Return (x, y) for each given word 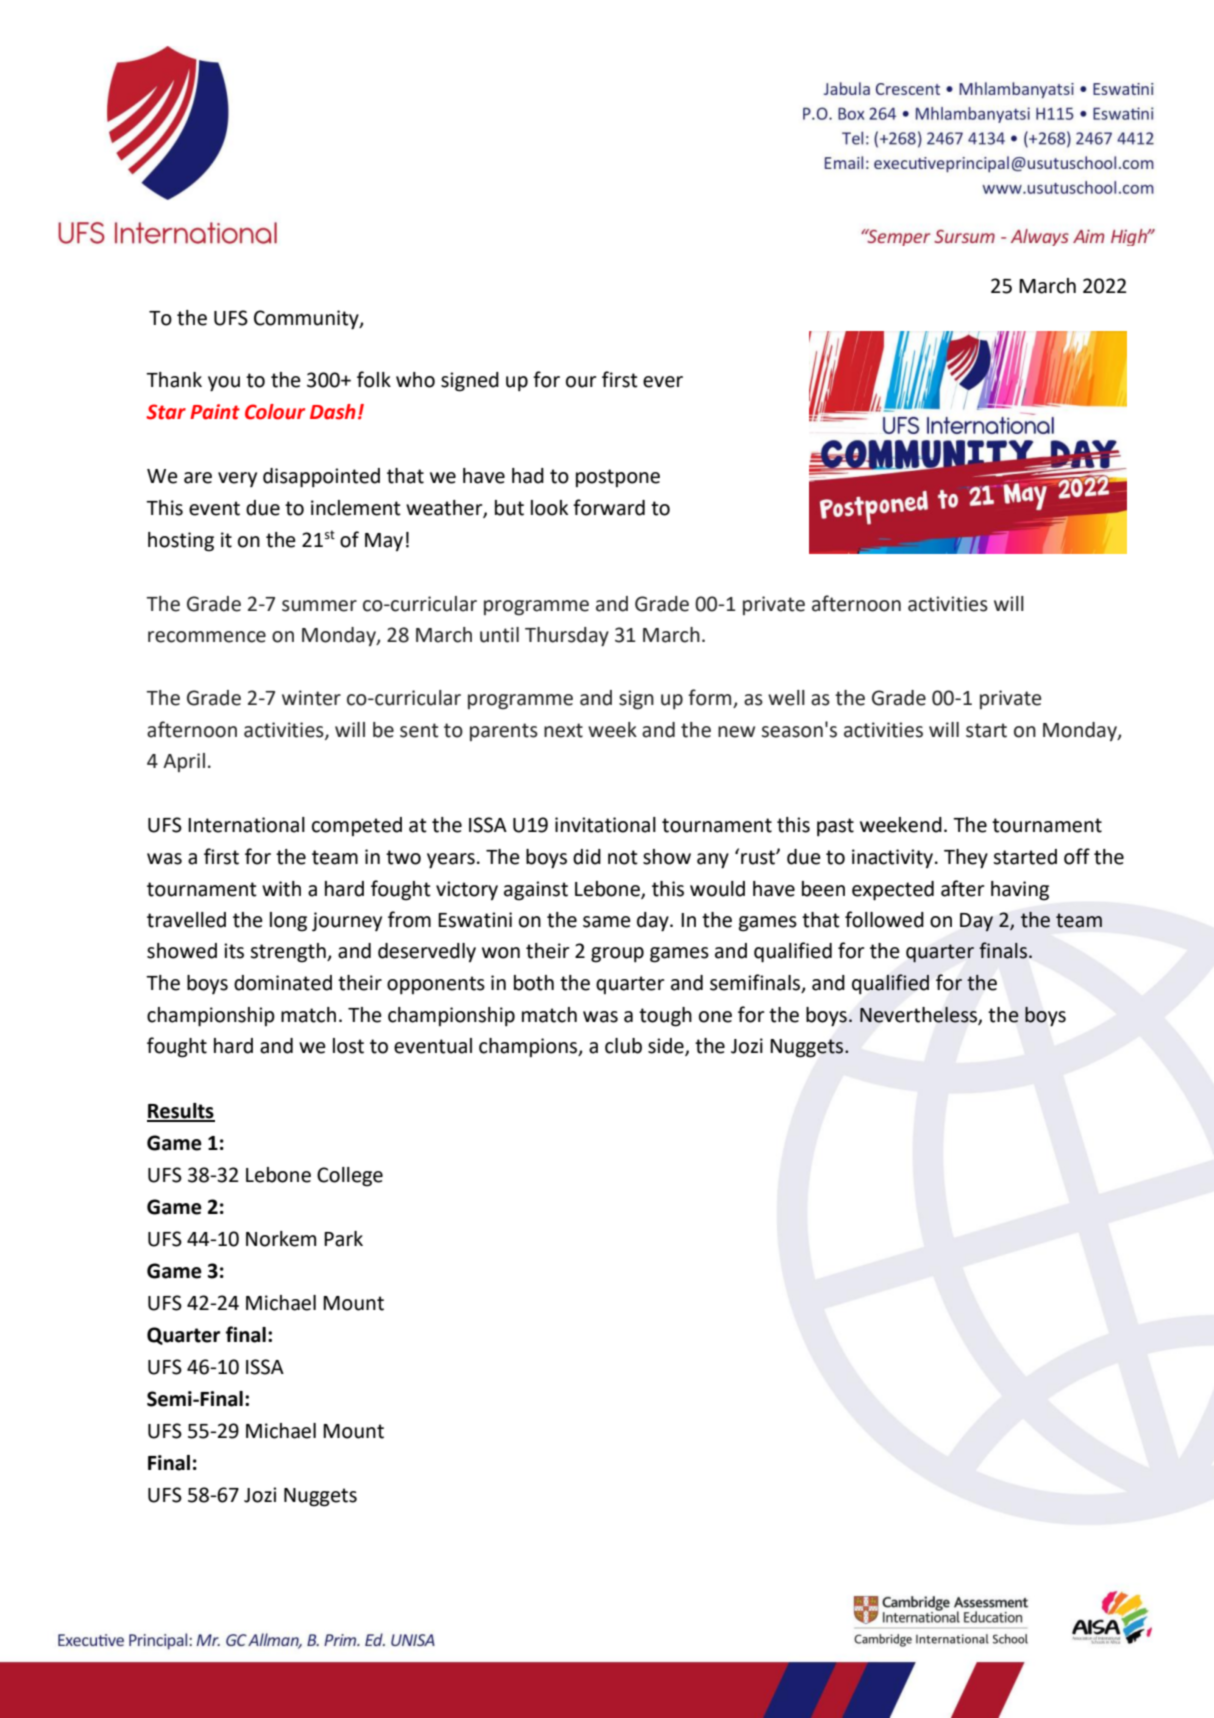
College (350, 1177)
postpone (618, 478)
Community (307, 320)
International (246, 825)
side (667, 1047)
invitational (605, 825)
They (966, 859)
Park (343, 1239)
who (415, 380)
